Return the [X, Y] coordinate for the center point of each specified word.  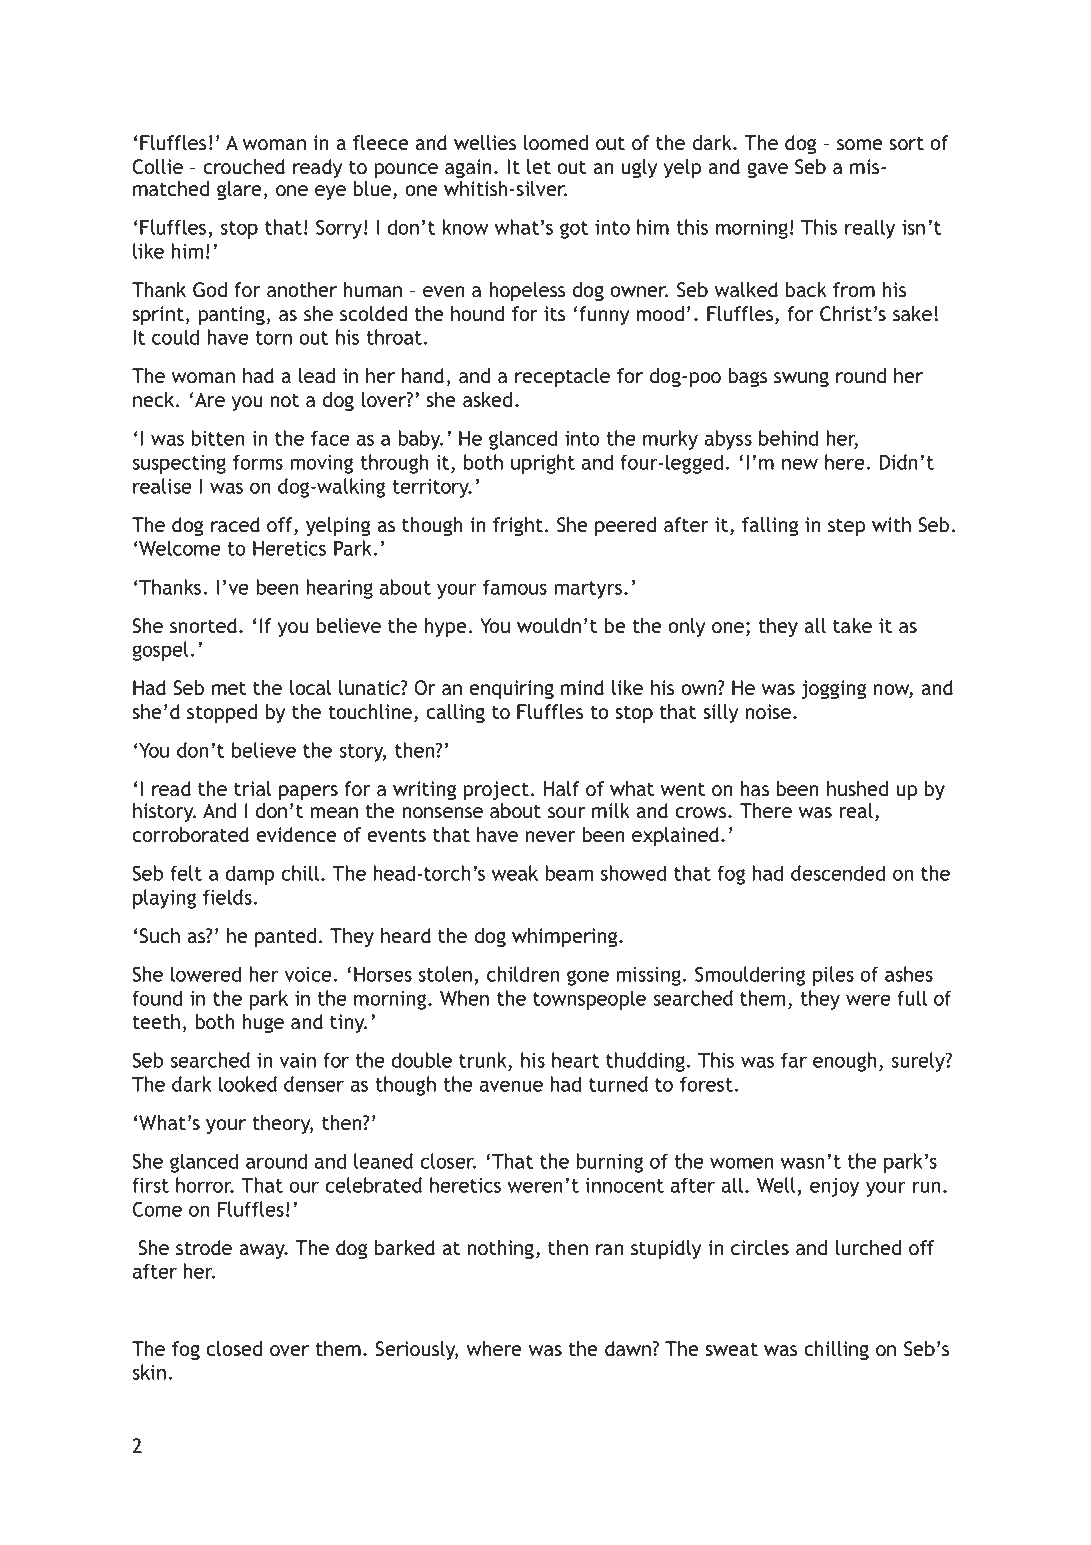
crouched [244, 167]
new [800, 464]
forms [258, 462]
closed [234, 1349]
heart [575, 1060]
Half [562, 789]
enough [845, 1062]
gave [767, 170]
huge [263, 1023]
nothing [500, 1249]
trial [252, 789]
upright [543, 464]
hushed [857, 789]
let [539, 167]
